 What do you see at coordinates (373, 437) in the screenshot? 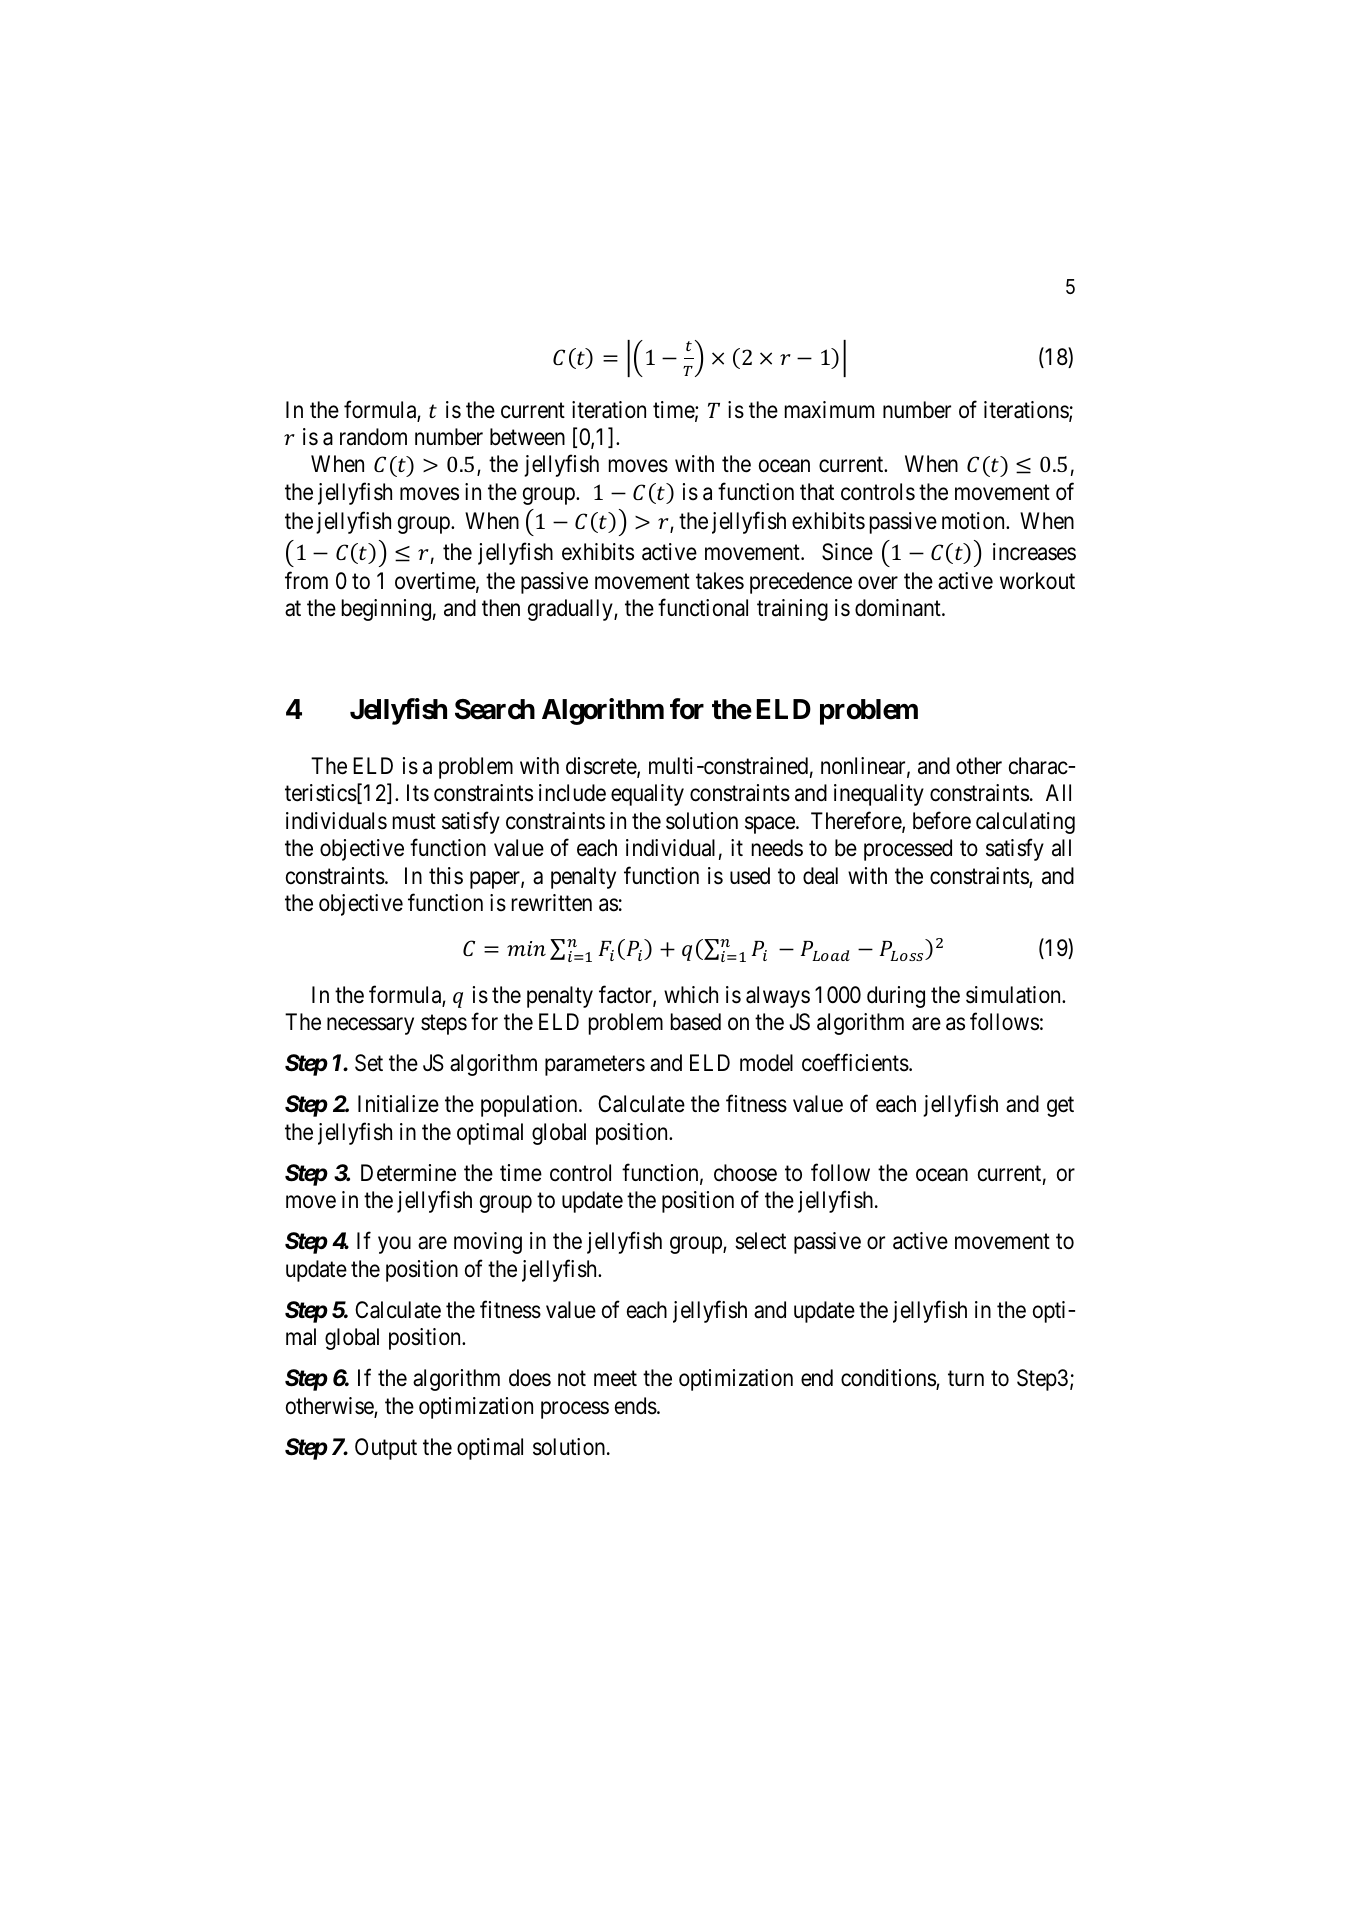
I see `random` at bounding box center [373, 437].
